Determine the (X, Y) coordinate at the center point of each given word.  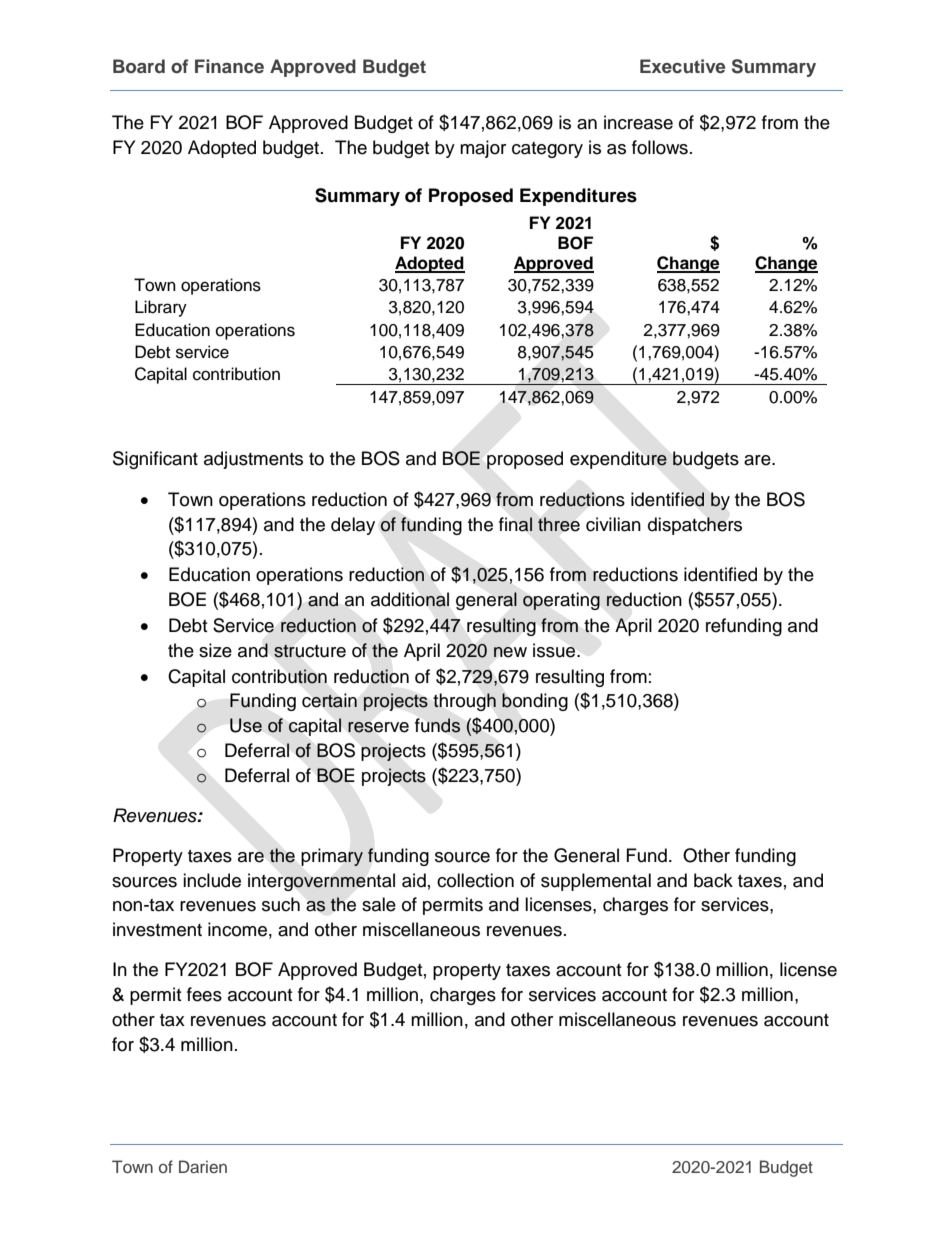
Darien (203, 1166)
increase (638, 122)
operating (561, 601)
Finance (229, 66)
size (215, 650)
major (483, 149)
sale (379, 904)
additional (410, 599)
